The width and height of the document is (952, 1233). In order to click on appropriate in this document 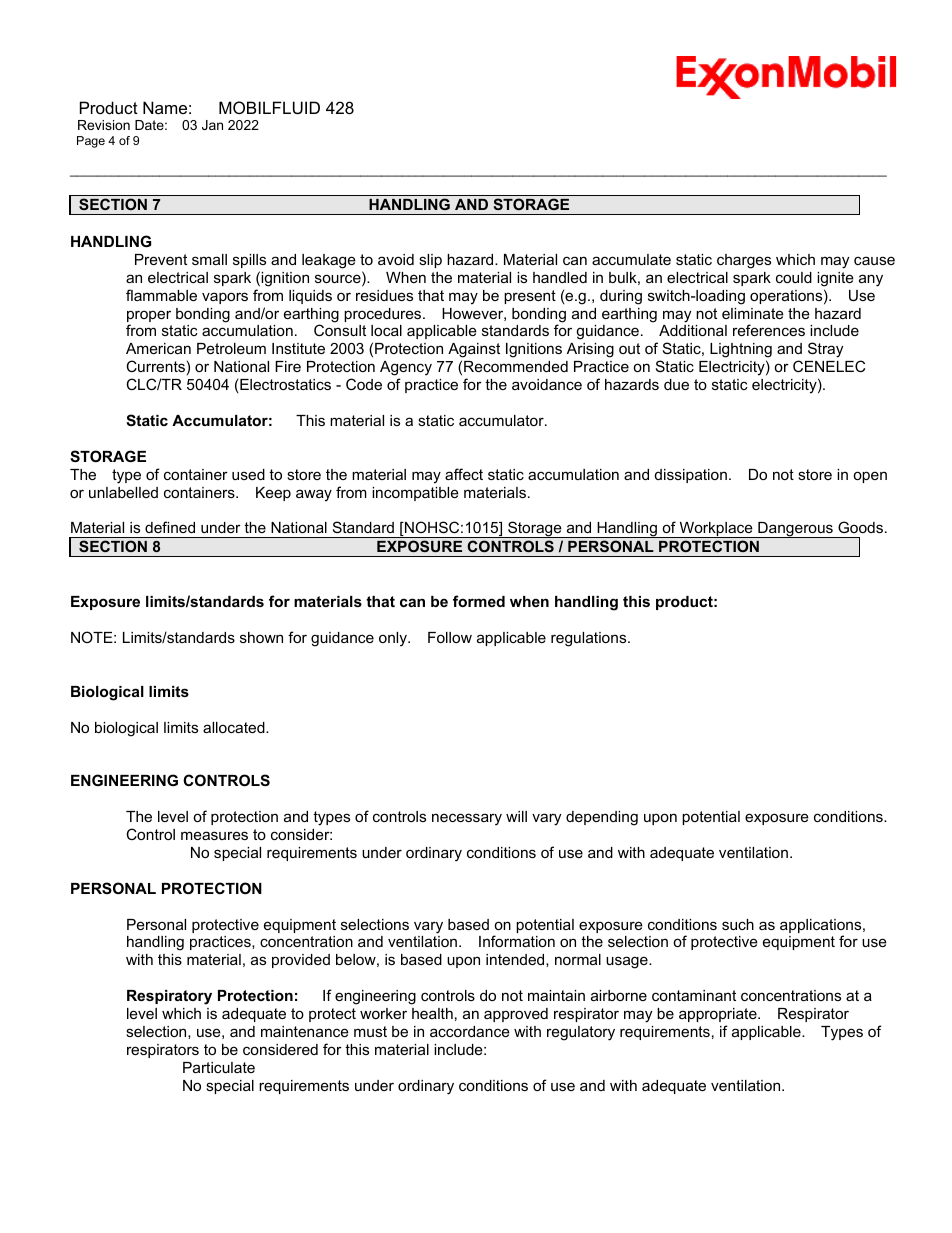, I will do `click(719, 1015)`.
